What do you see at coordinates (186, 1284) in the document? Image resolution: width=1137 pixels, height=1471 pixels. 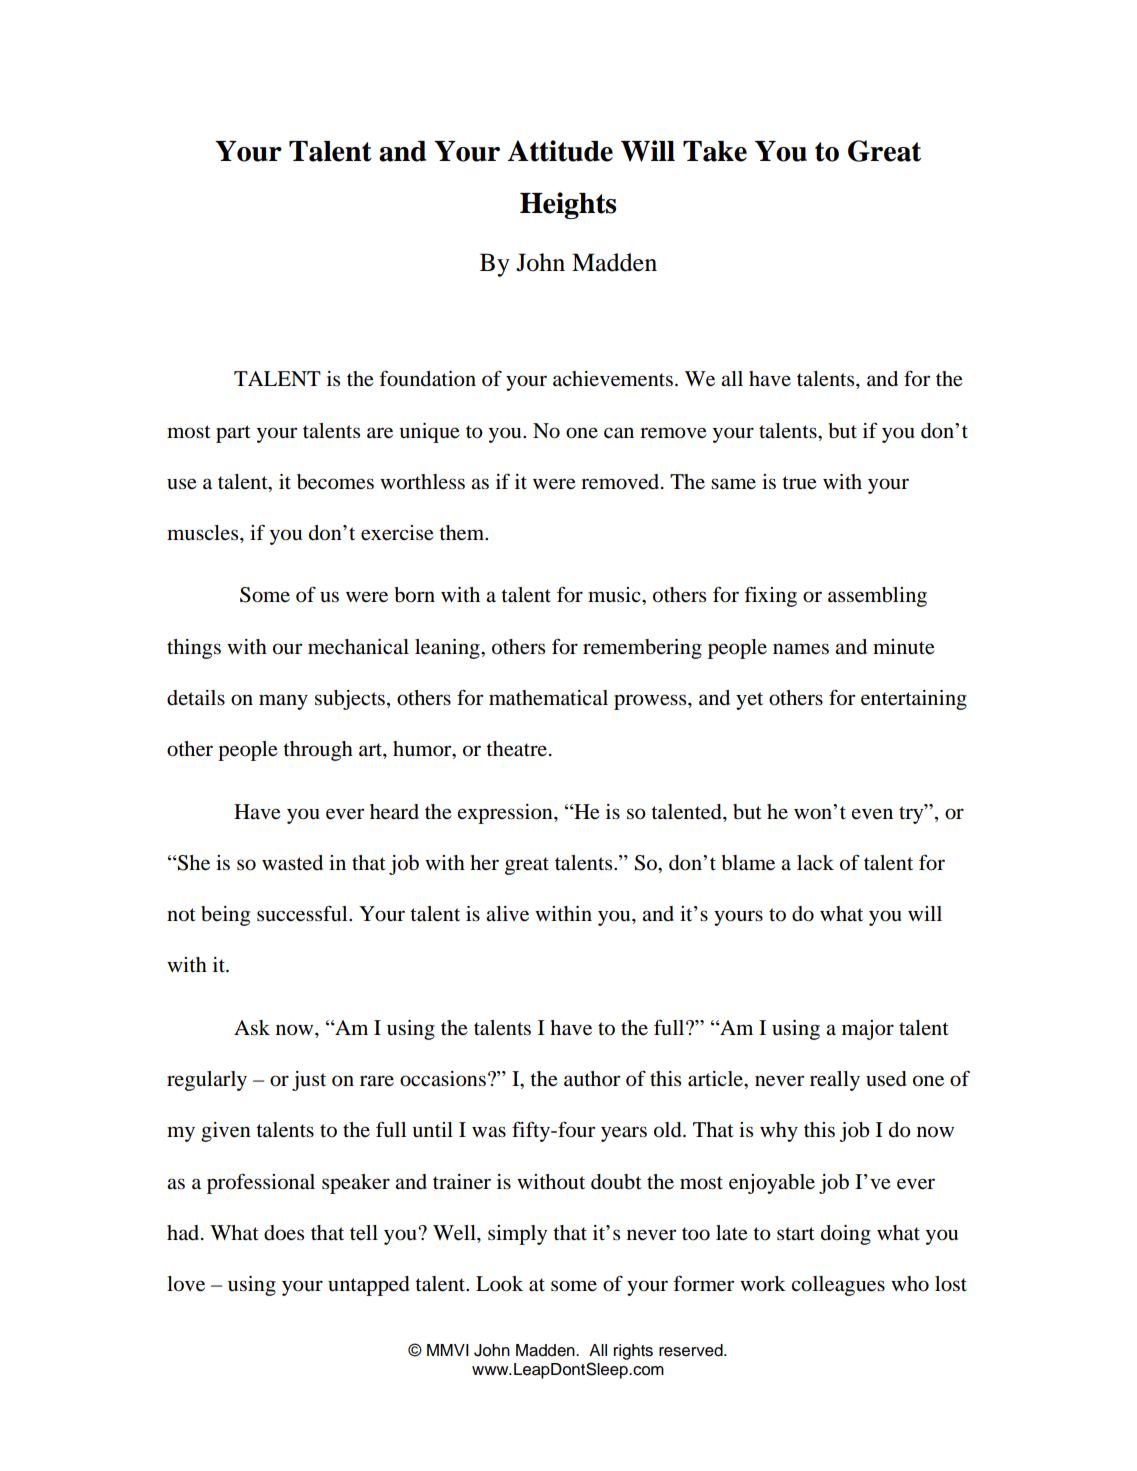 I see `love` at bounding box center [186, 1284].
